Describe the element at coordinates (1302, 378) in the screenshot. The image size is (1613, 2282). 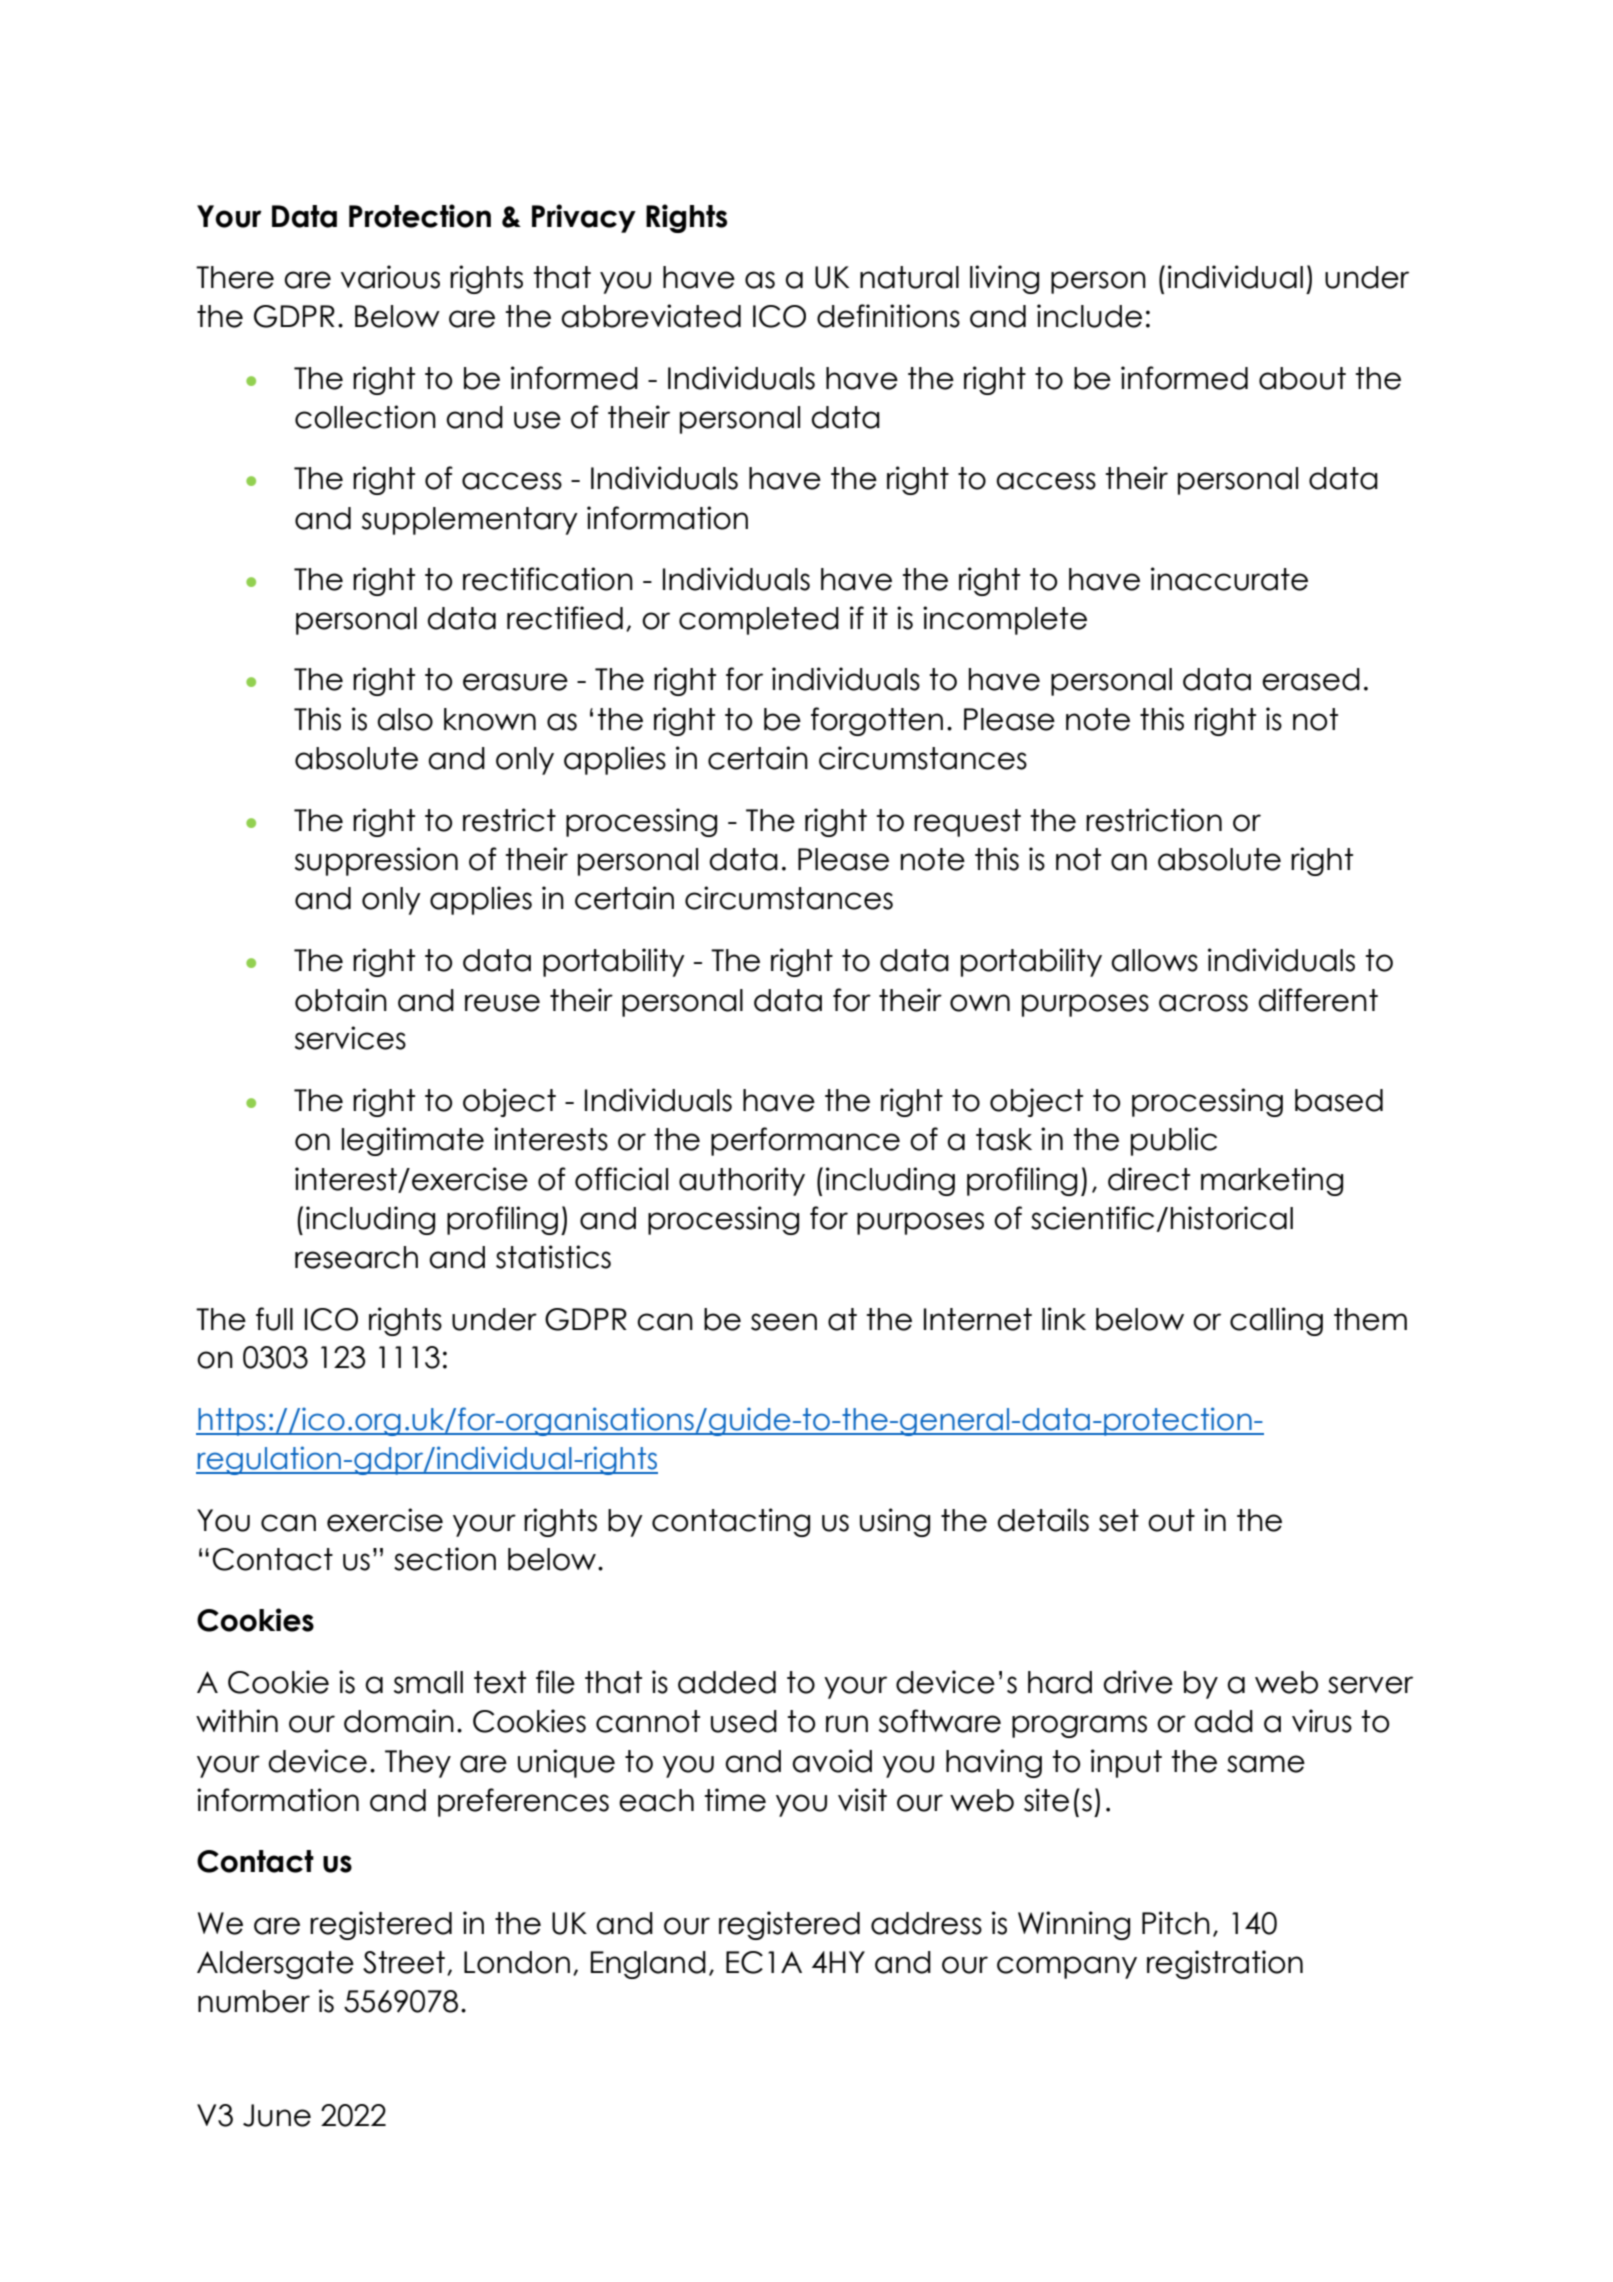
I see `about` at that location.
